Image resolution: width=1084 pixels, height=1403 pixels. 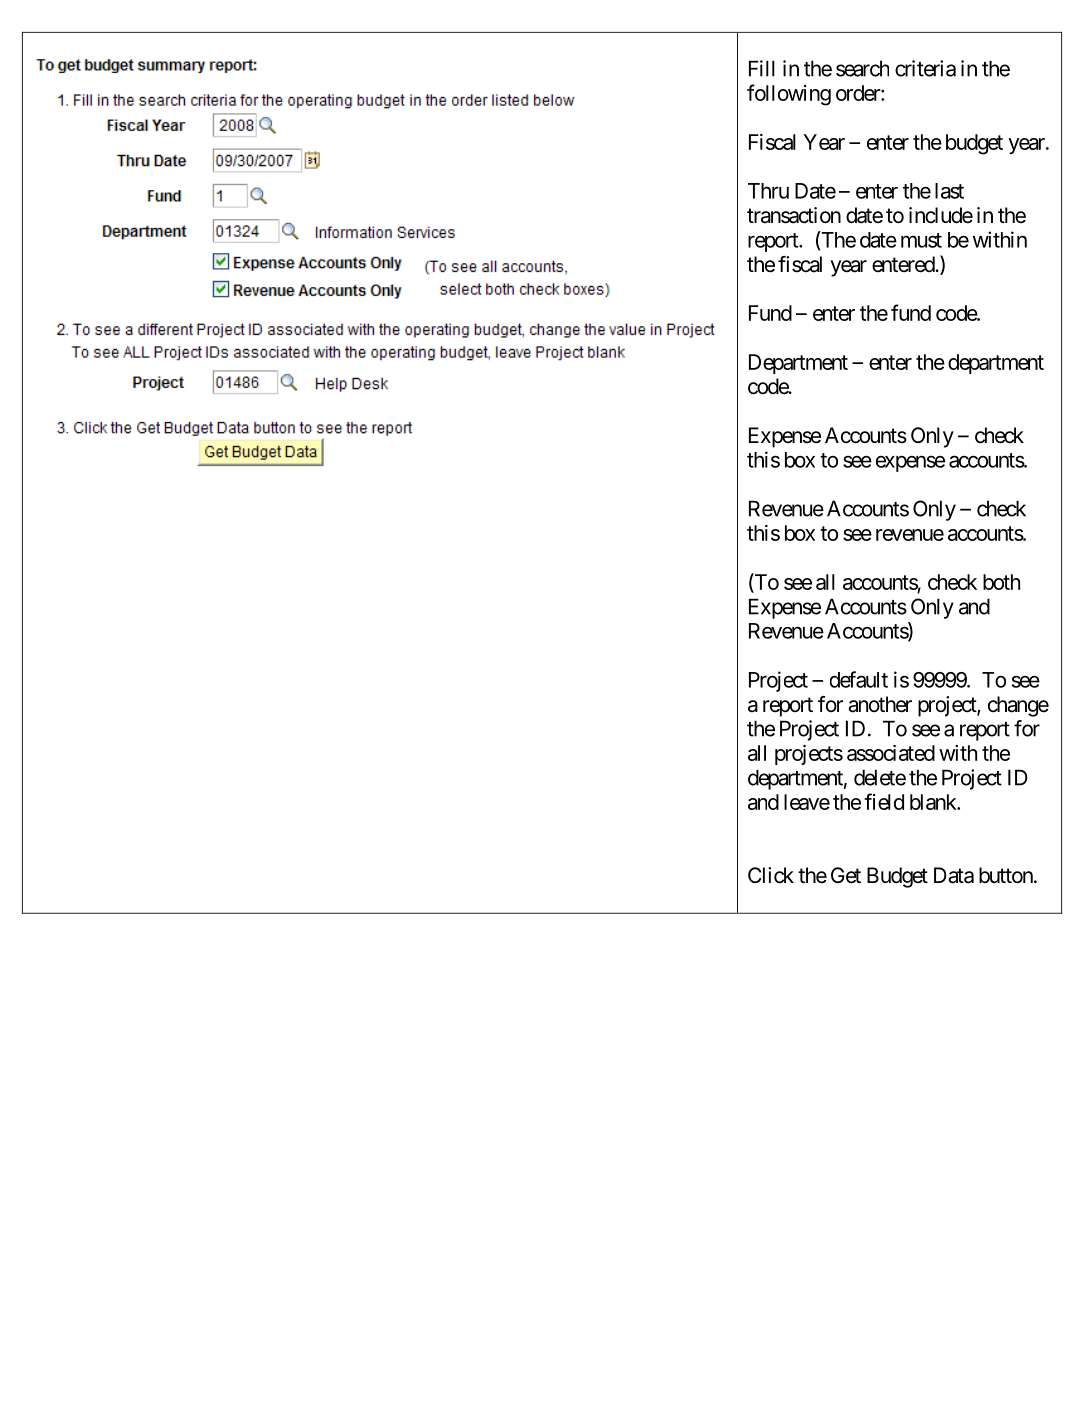 What do you see at coordinates (921, 240) in the document?
I see `must` at bounding box center [921, 240].
